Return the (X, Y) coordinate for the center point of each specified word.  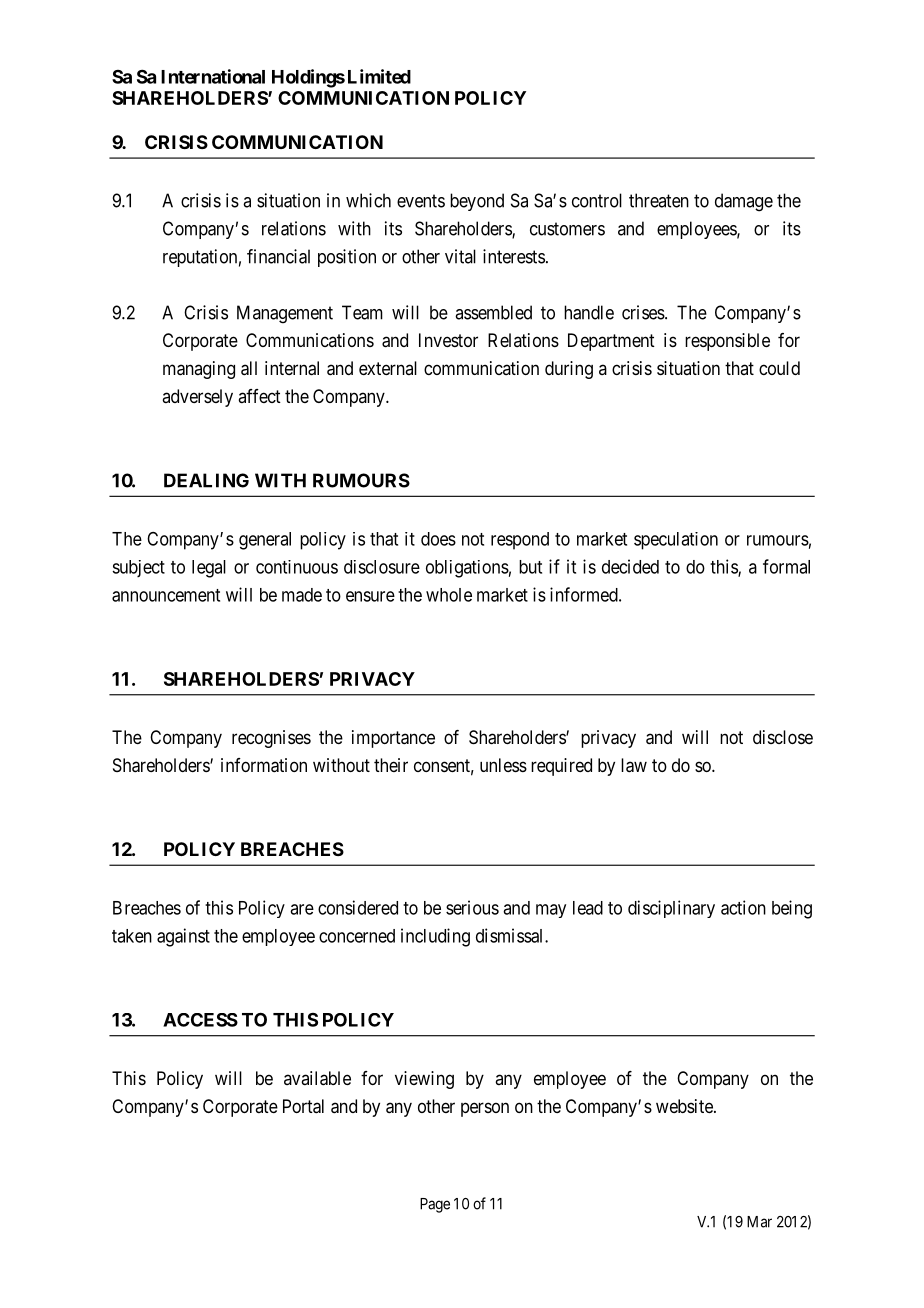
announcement (166, 595)
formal (786, 566)
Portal (303, 1106)
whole (449, 595)
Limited (379, 76)
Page (435, 1205)
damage (744, 202)
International (213, 76)
